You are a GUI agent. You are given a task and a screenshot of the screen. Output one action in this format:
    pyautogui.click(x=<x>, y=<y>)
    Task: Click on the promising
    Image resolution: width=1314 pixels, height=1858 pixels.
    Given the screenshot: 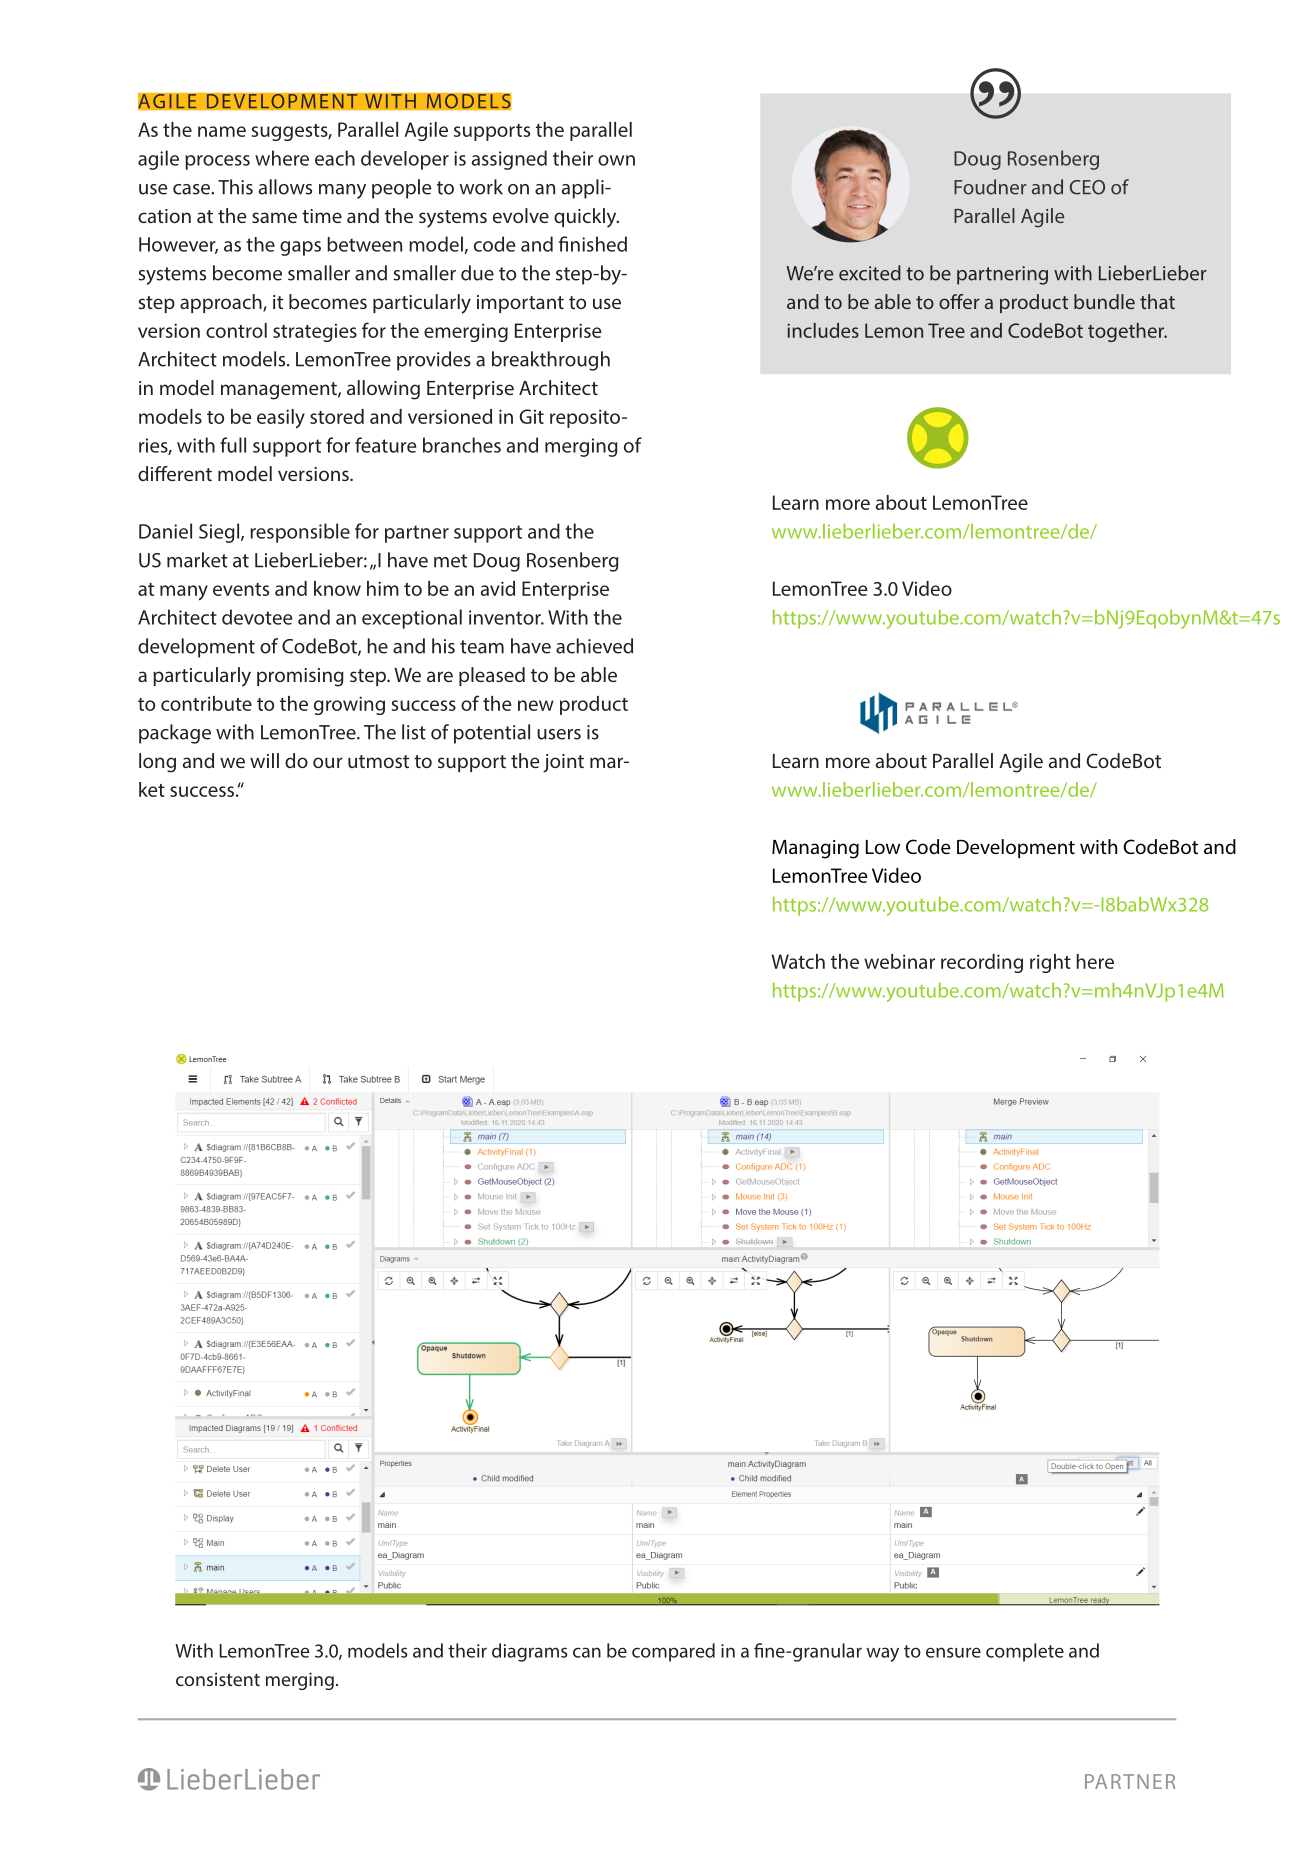 What is the action you would take?
    pyautogui.click(x=300, y=677)
